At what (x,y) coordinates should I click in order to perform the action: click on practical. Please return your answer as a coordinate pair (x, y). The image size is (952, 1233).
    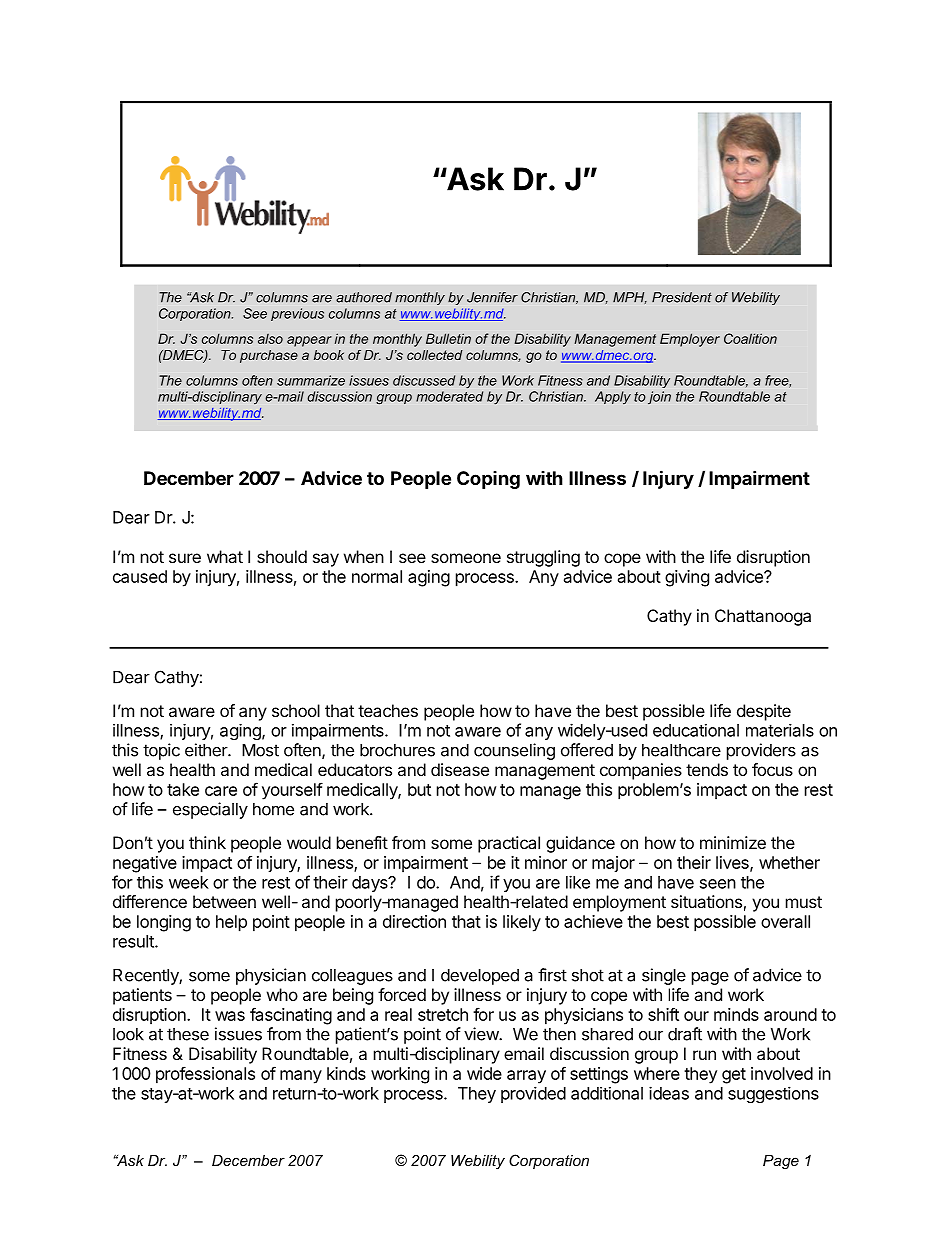
    Looking at the image, I should click on (509, 844).
